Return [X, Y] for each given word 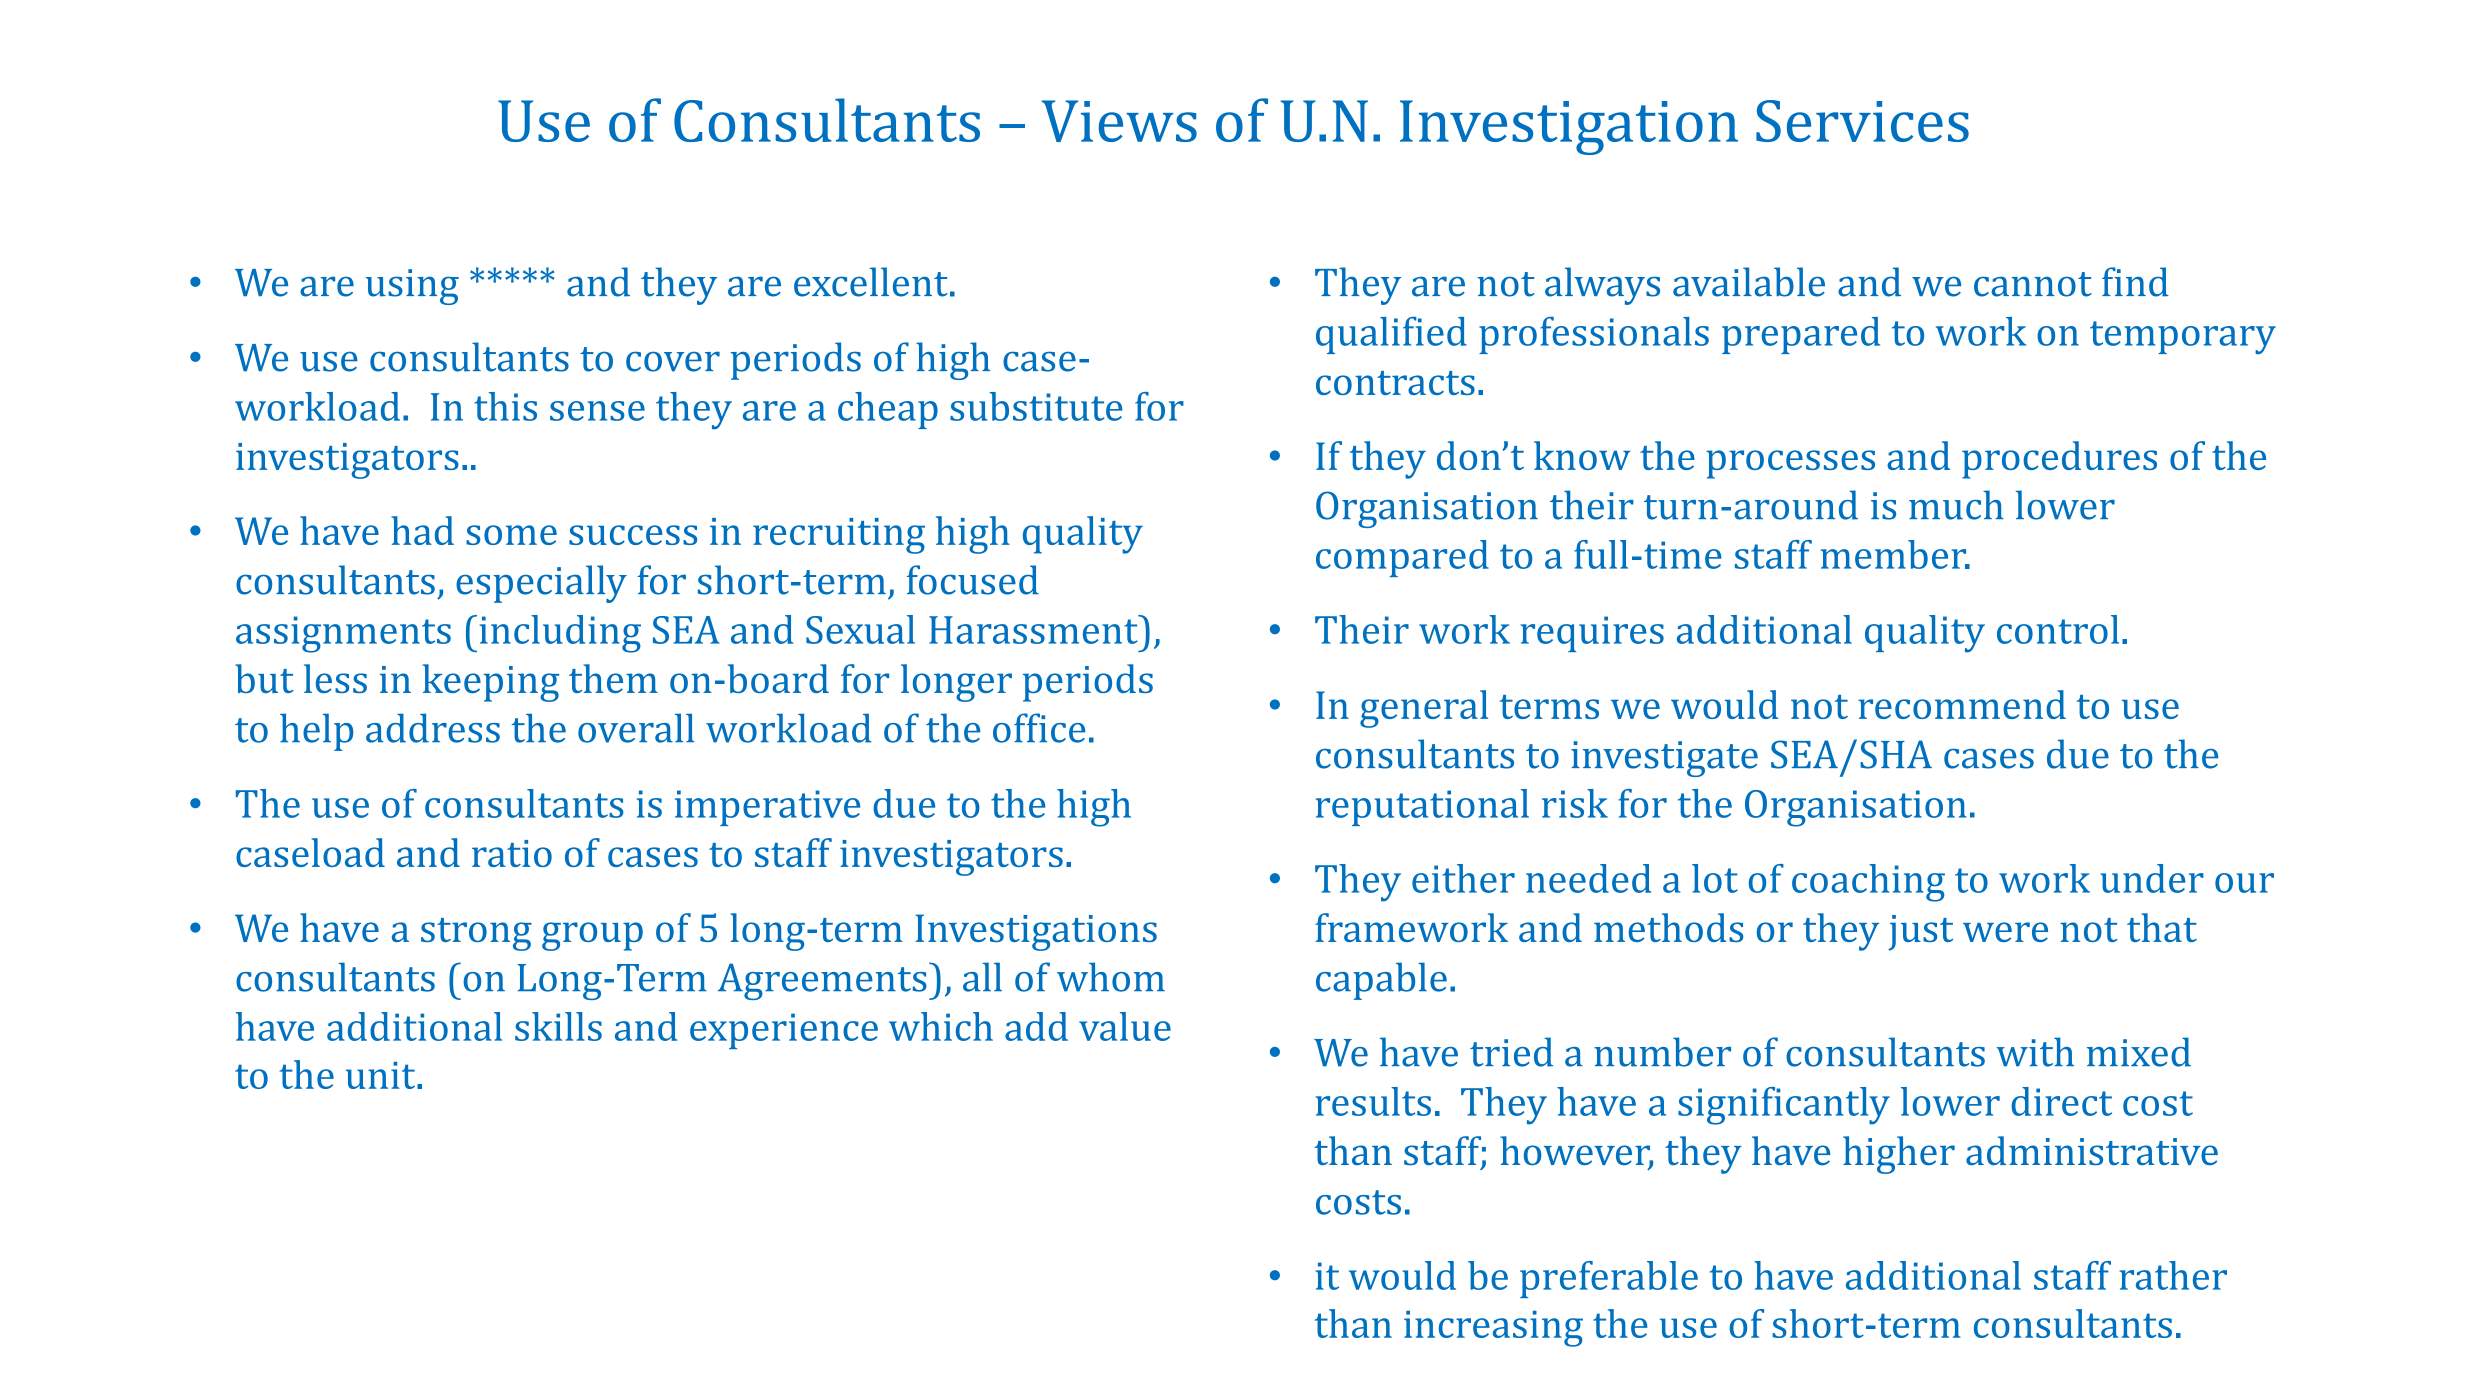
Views [1119, 121]
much [1956, 505]
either [1463, 878]
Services [1862, 121]
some [511, 535]
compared [1402, 558]
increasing [1493, 1329]
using [412, 287]
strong [476, 934]
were [2005, 932]
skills [558, 1026]
